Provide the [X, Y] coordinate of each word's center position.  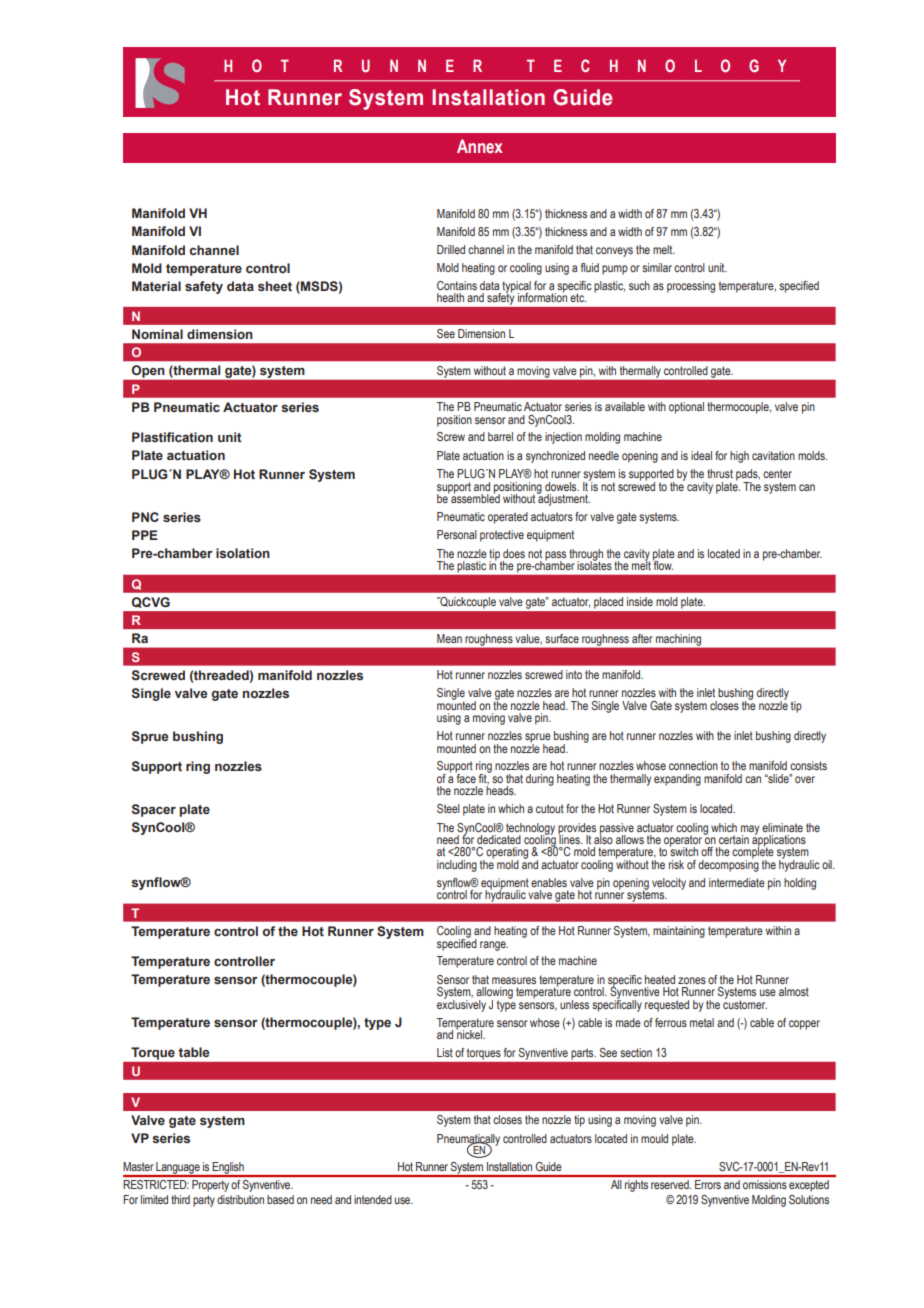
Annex [480, 146]
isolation [243, 553]
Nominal [157, 334]
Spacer [154, 810]
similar [657, 267]
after [642, 638]
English [228, 1169]
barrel [500, 436]
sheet [275, 286]
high [739, 457]
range [494, 946]
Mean [449, 638]
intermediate [737, 882]
